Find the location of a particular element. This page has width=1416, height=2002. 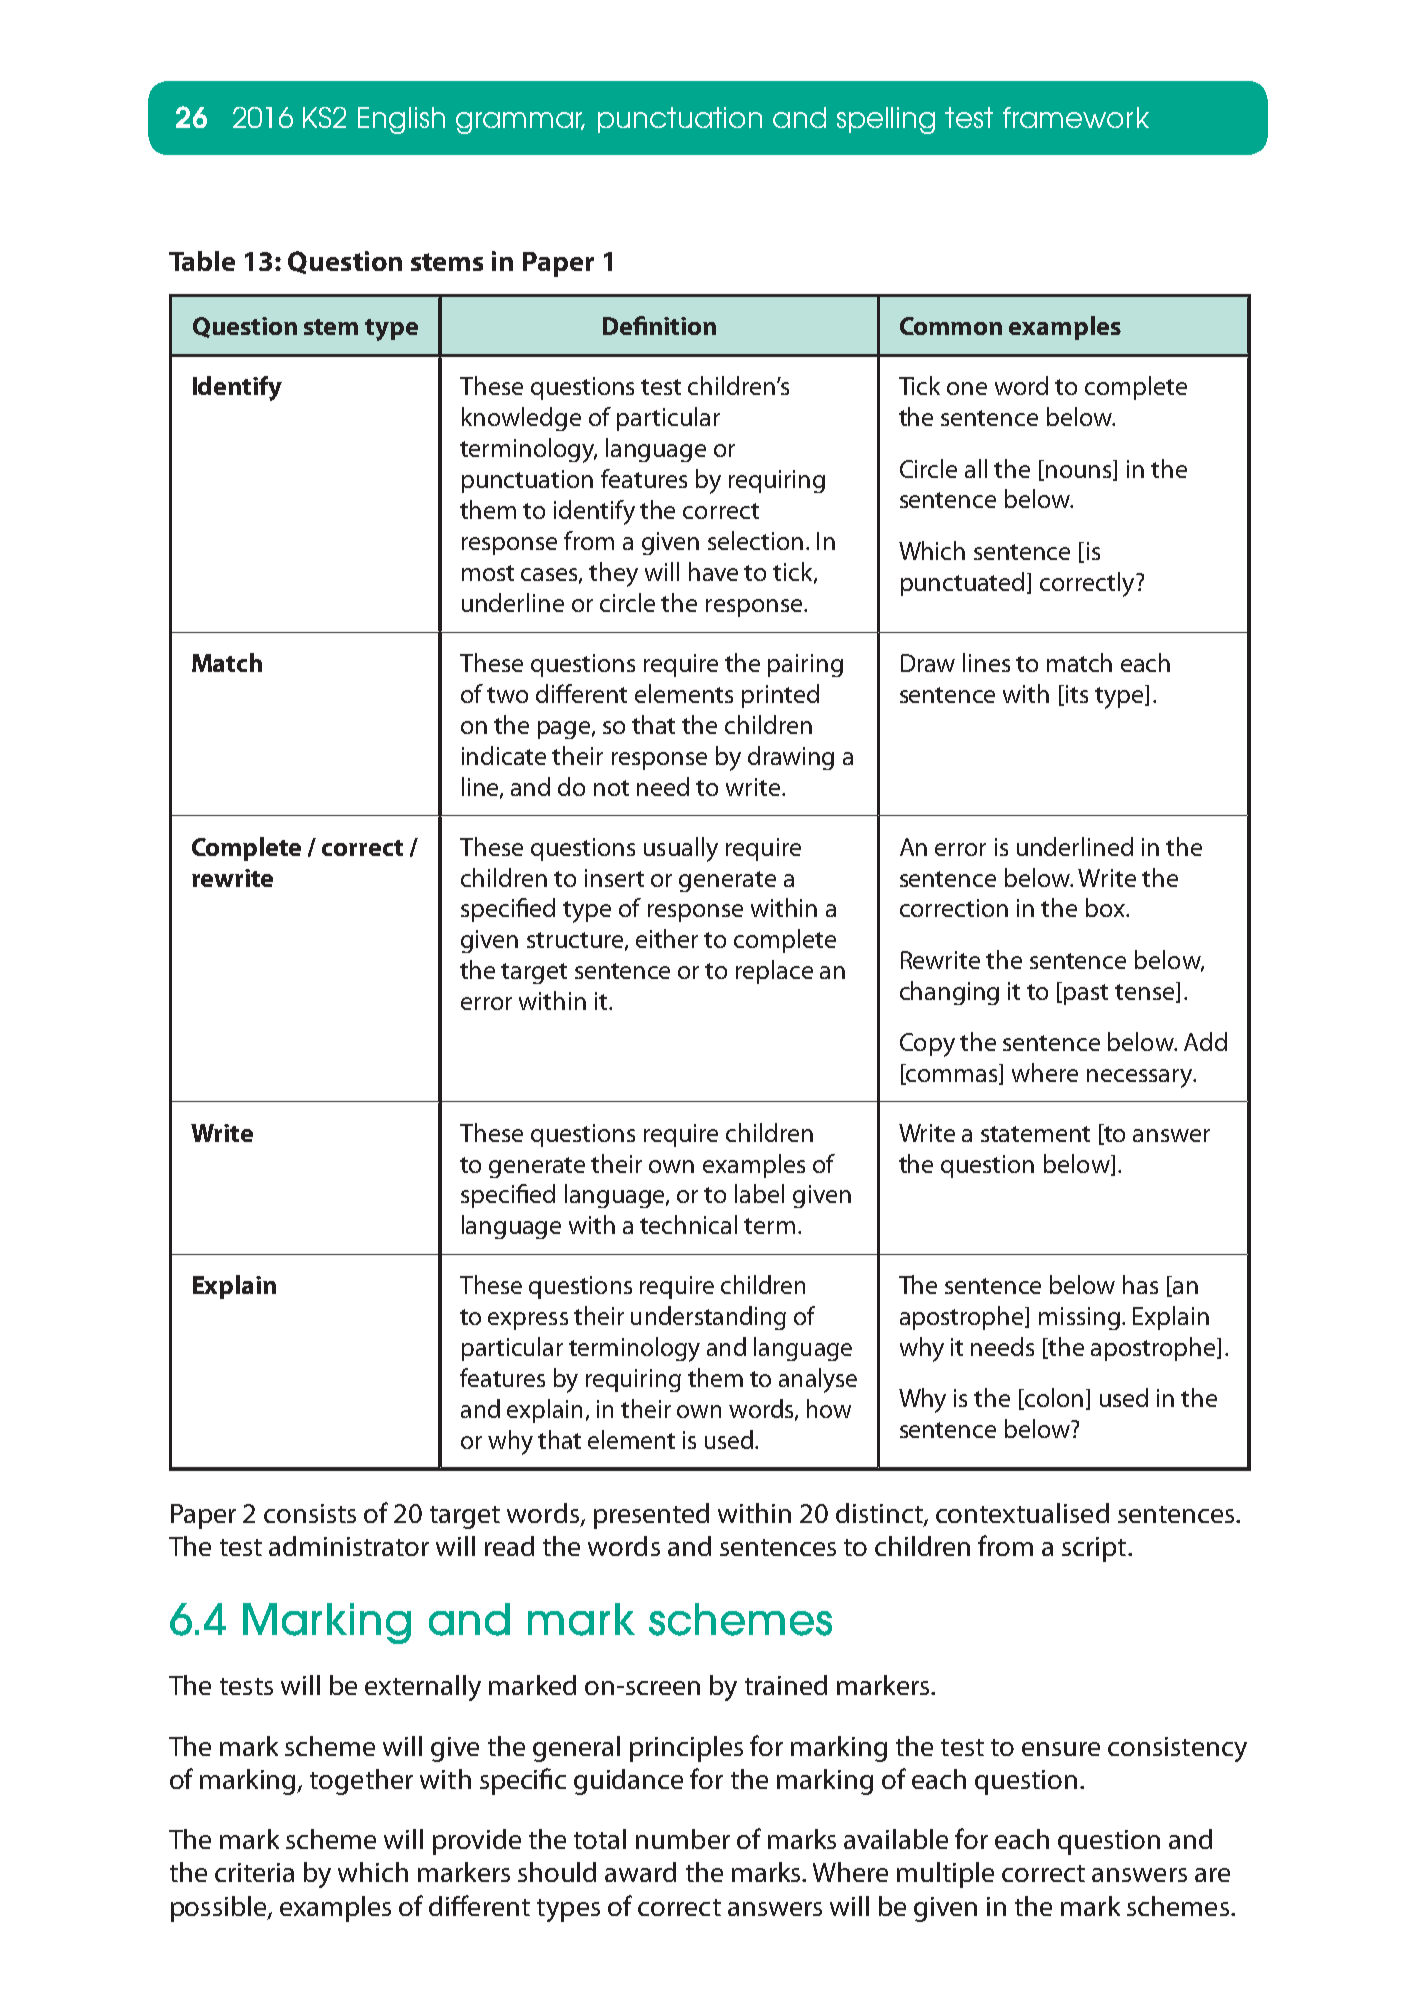

number is located at coordinates (683, 1839).
